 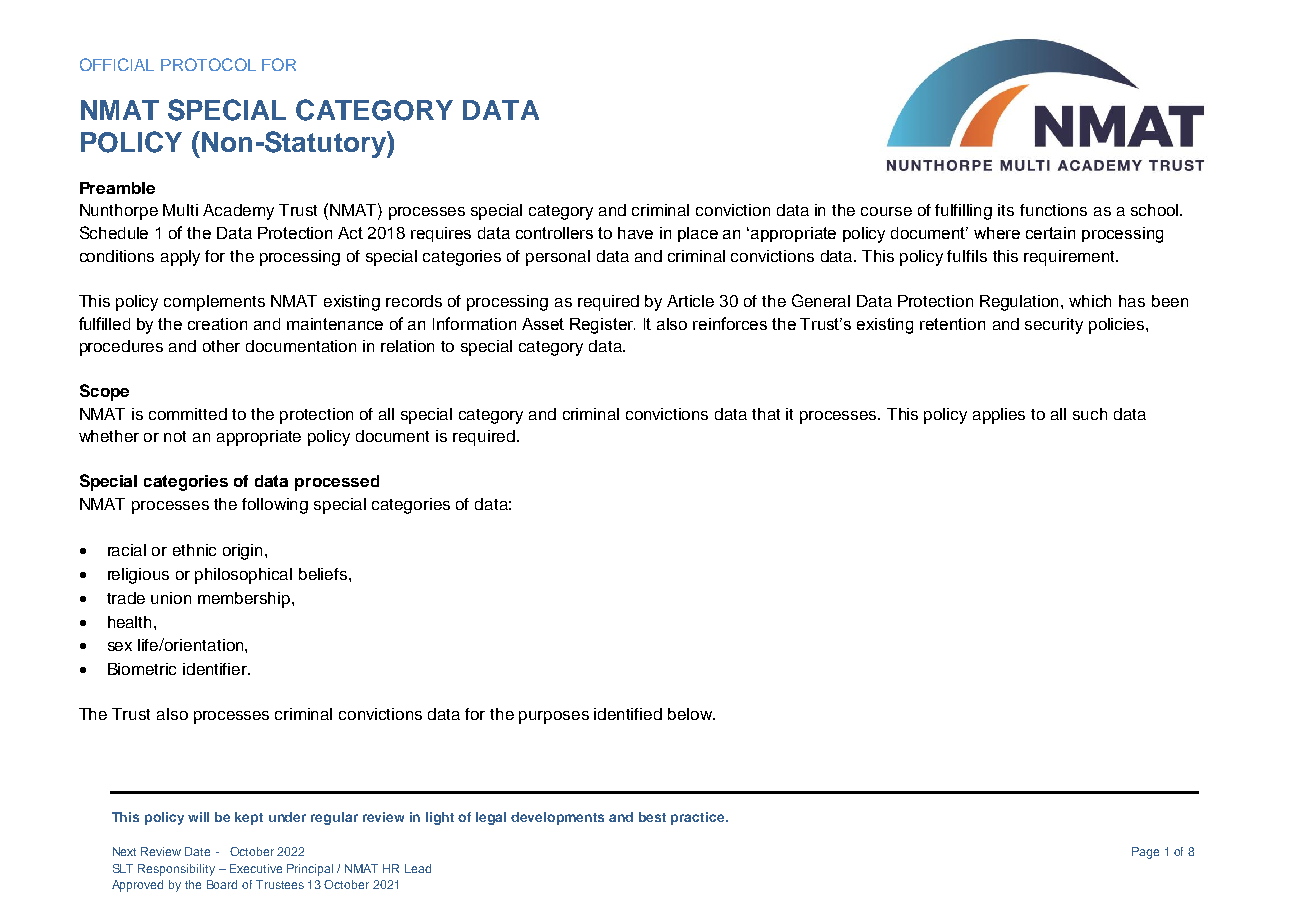 What do you see at coordinates (208, 64) in the screenshot?
I see `PROTOCOL` at bounding box center [208, 64].
